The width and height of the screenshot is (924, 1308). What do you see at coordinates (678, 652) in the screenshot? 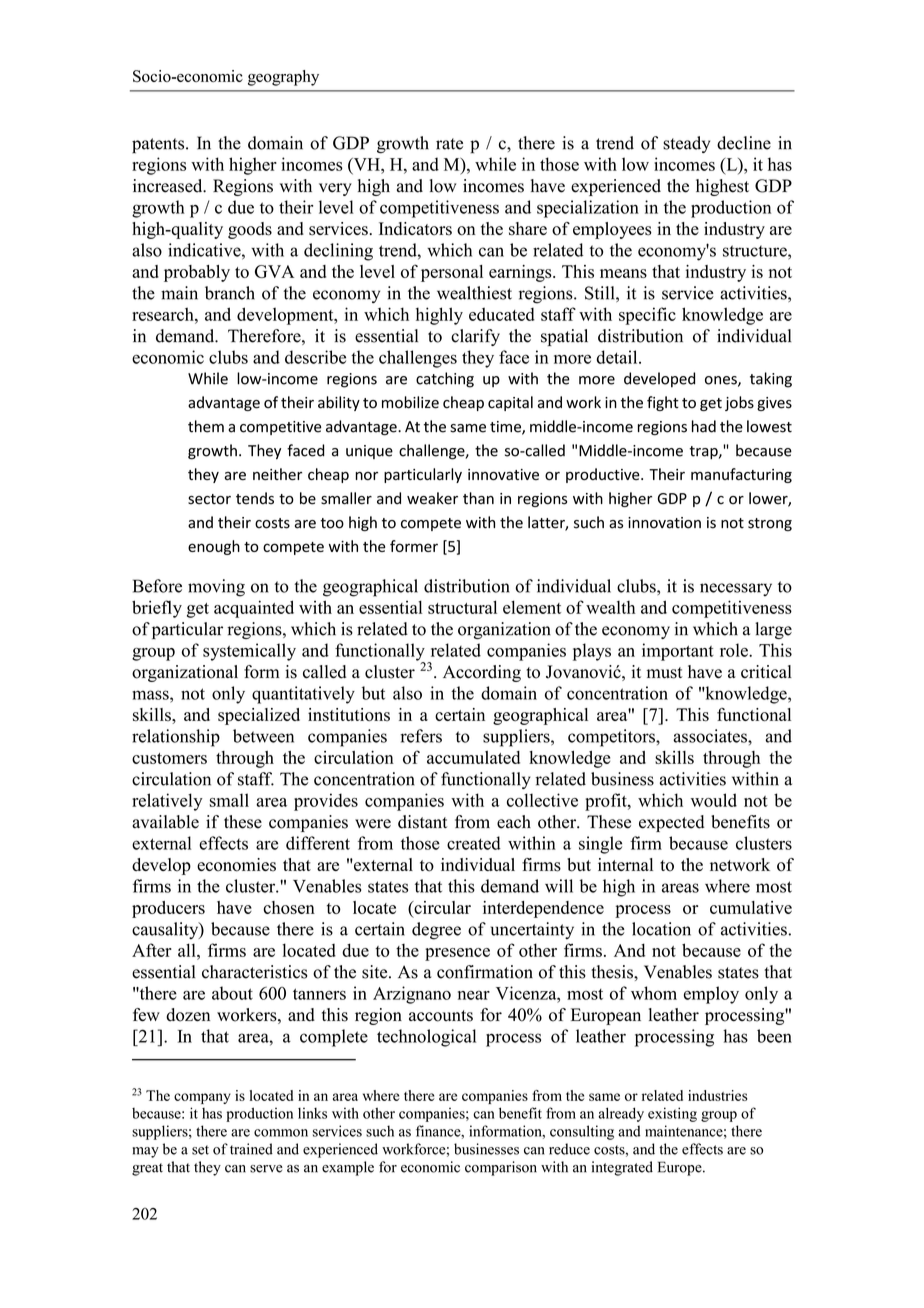
I see `important` at bounding box center [678, 652].
